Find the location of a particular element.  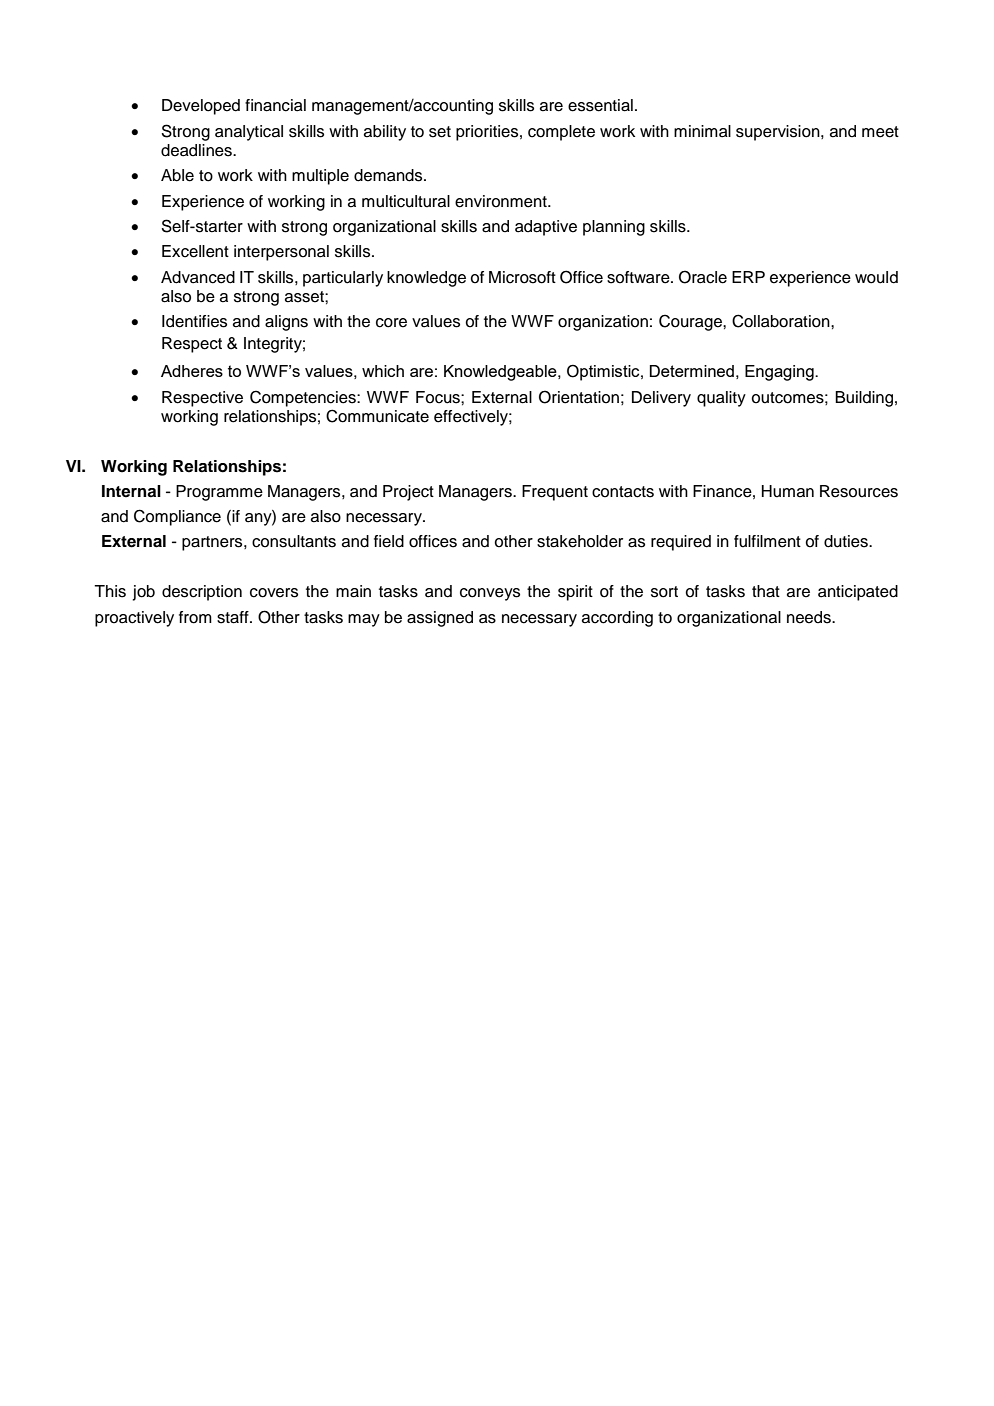

complete is located at coordinates (561, 133).
